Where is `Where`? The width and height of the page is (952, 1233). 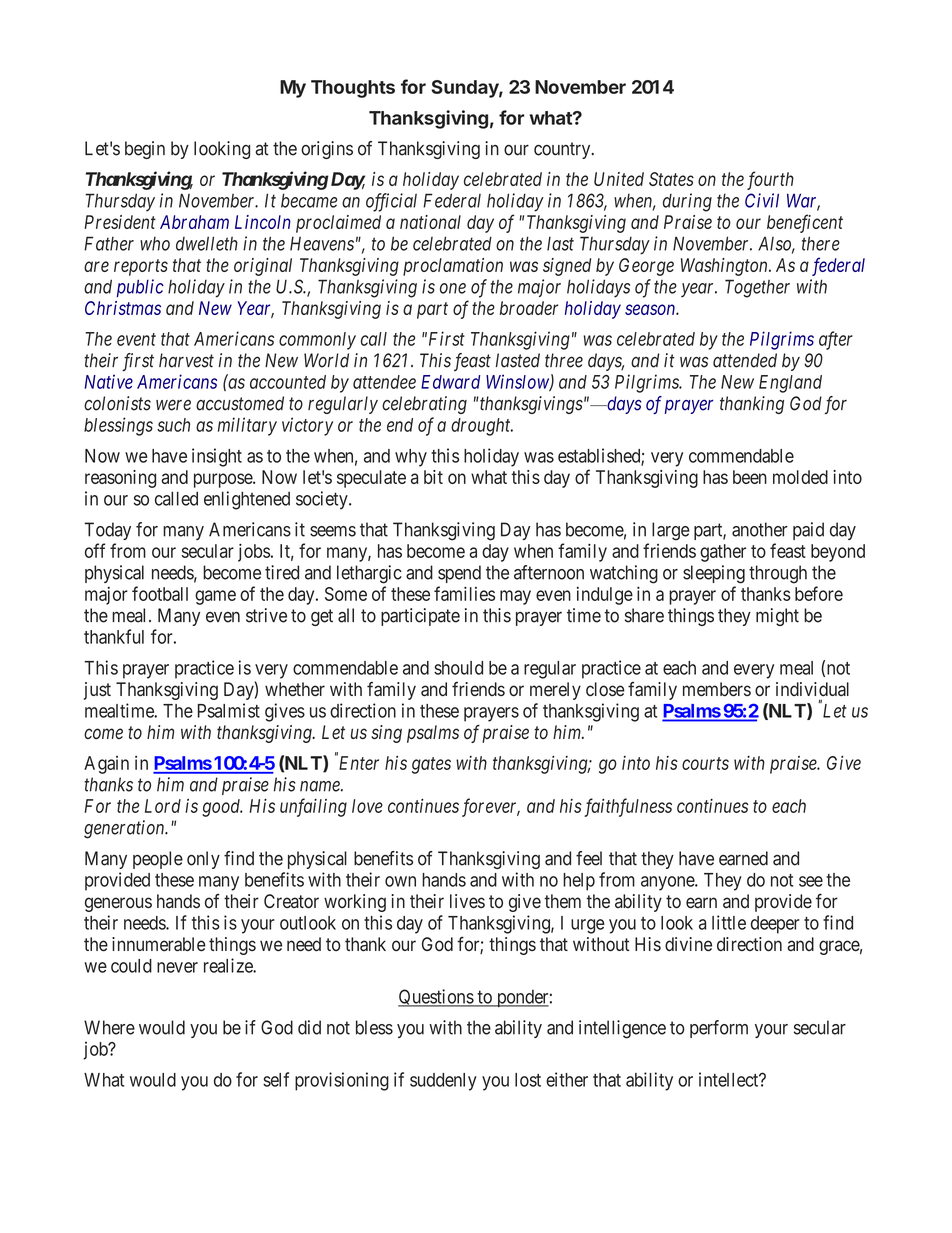
Where is located at coordinates (109, 1027).
